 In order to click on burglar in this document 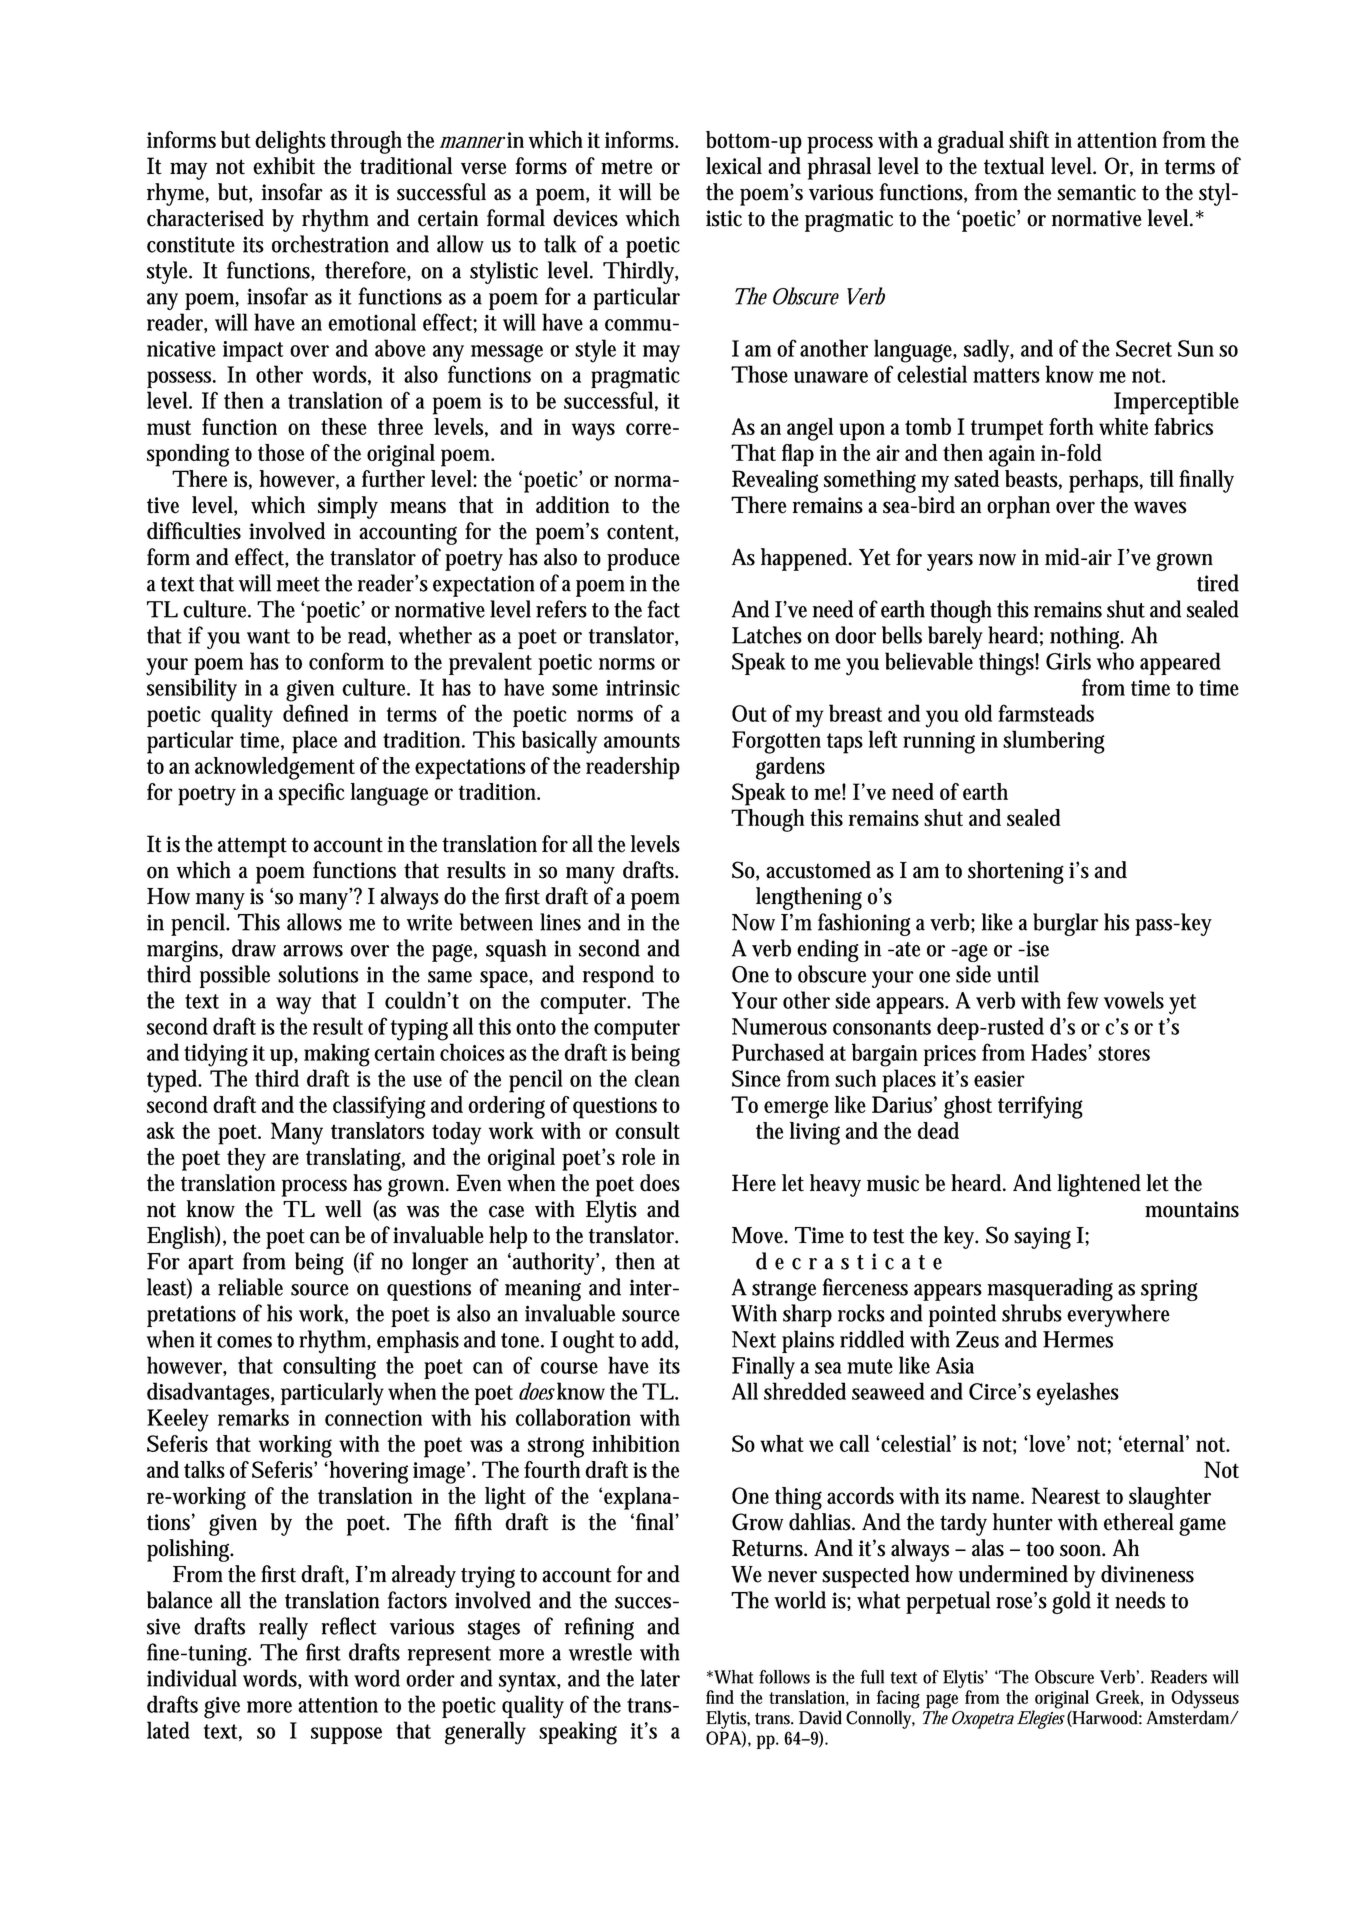, I will do `click(1066, 924)`.
